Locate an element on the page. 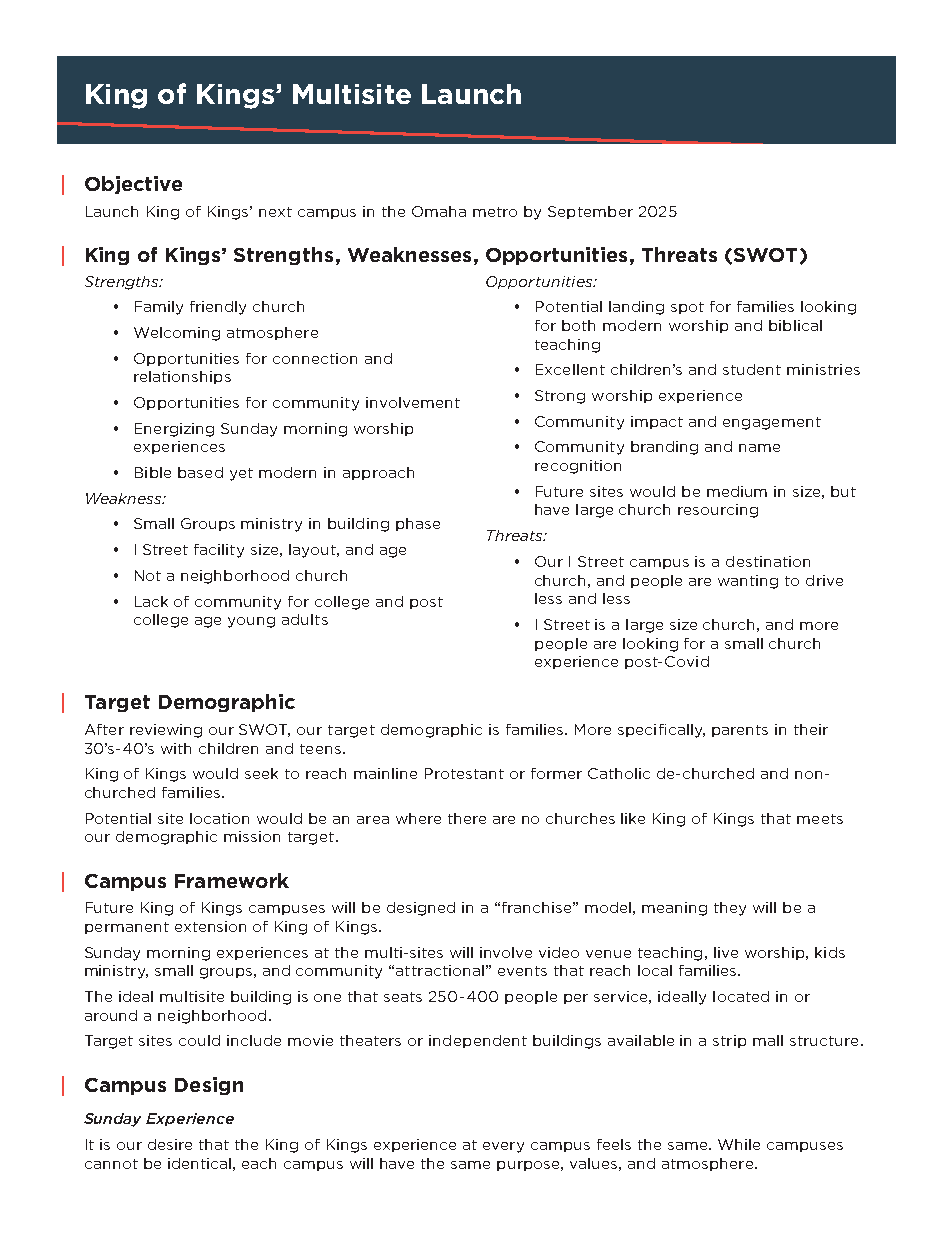 The image size is (952, 1233). wanting is located at coordinates (748, 582).
